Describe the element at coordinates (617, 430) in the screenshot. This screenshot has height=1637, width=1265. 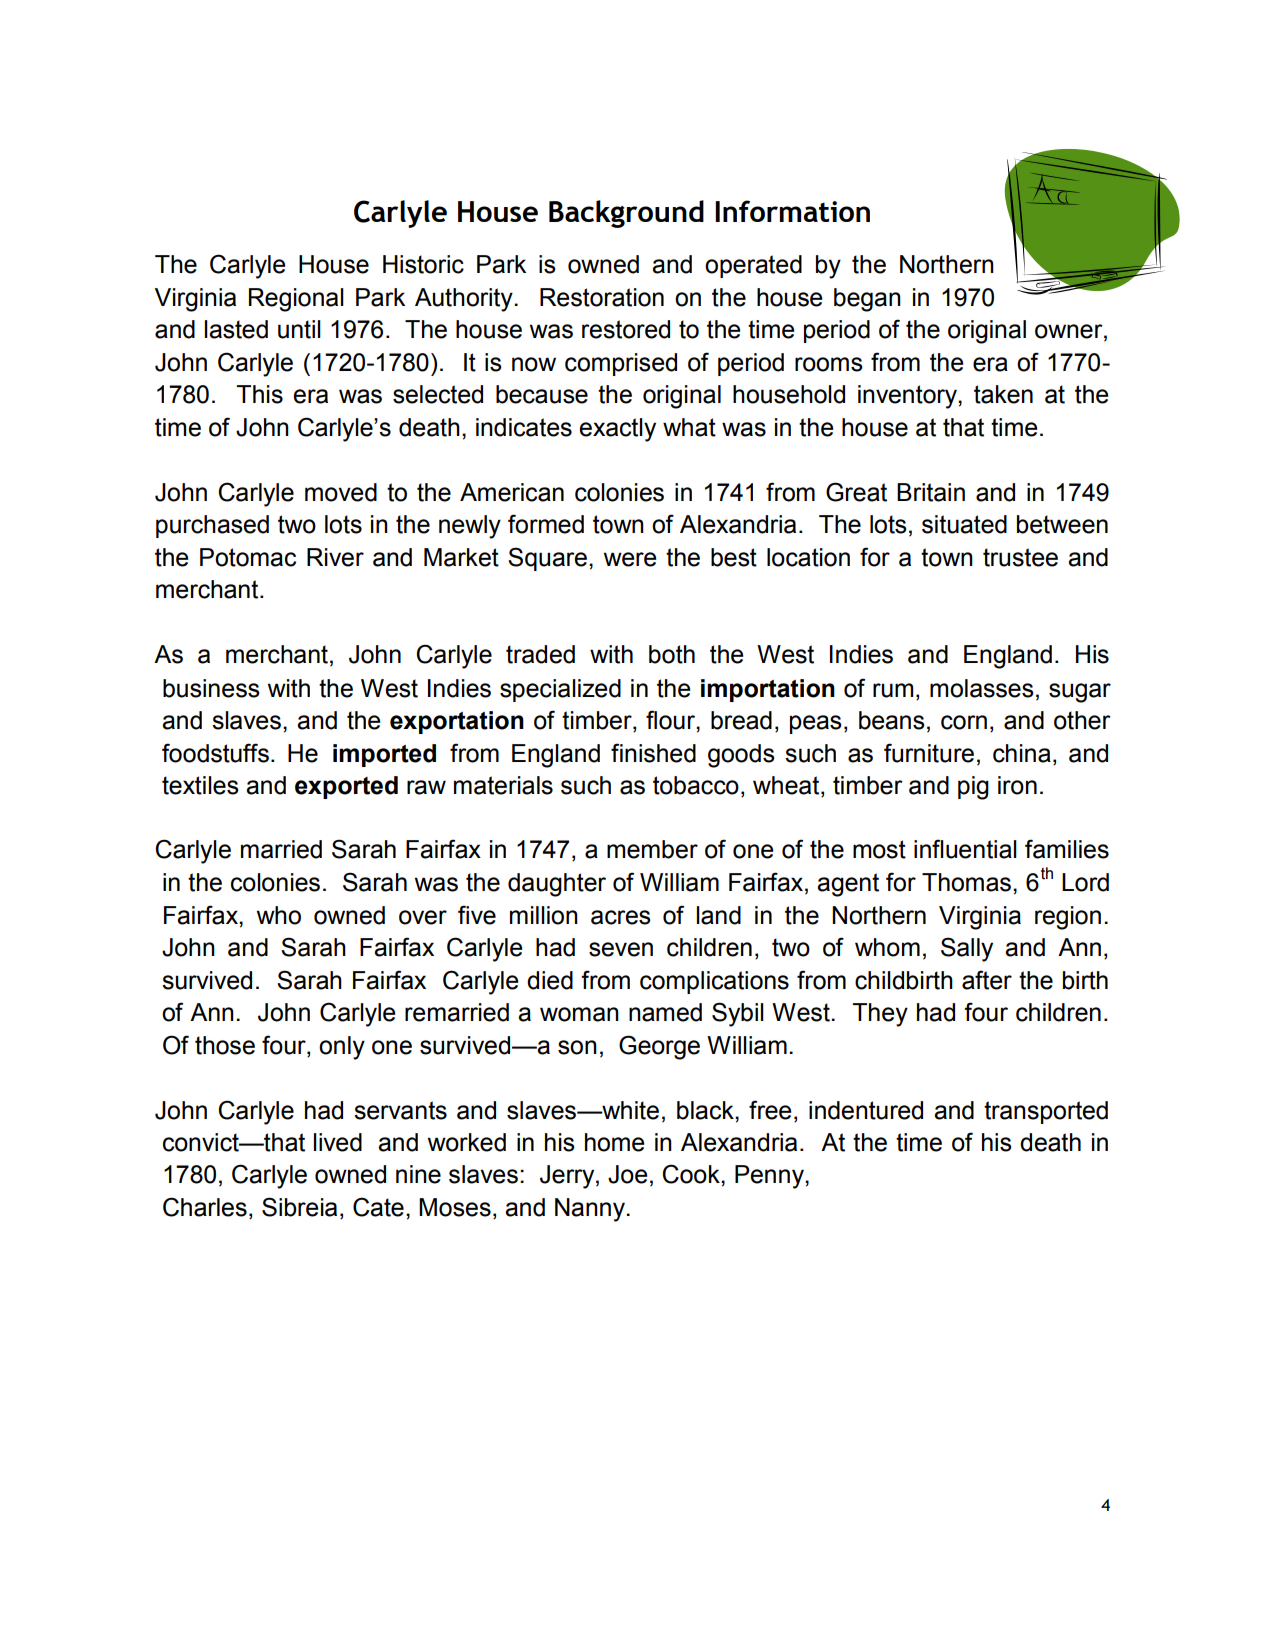
I see `exactly` at that location.
